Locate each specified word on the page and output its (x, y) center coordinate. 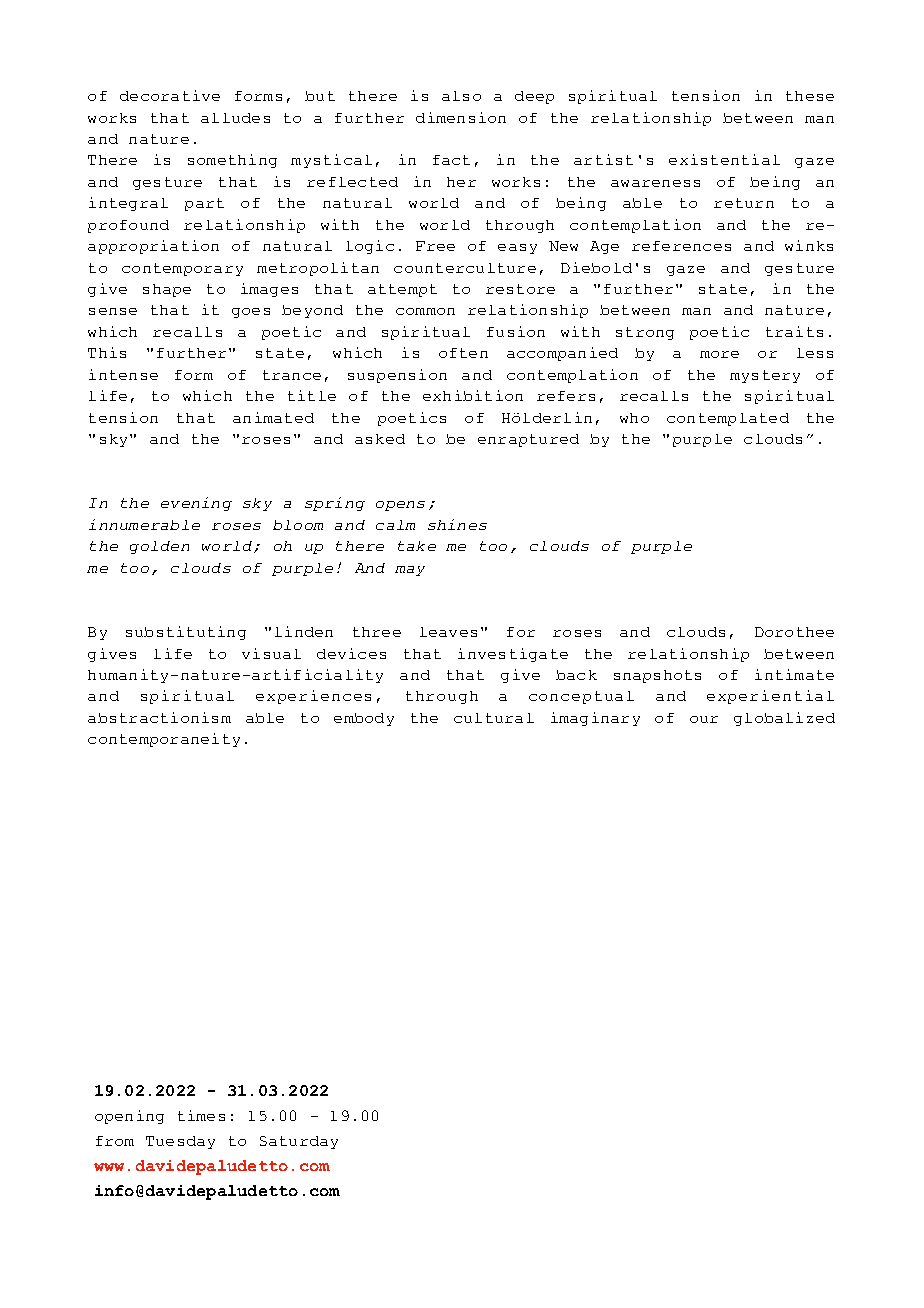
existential (724, 159)
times (201, 1115)
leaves (448, 632)
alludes (235, 118)
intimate (794, 674)
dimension (461, 117)
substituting (186, 633)
